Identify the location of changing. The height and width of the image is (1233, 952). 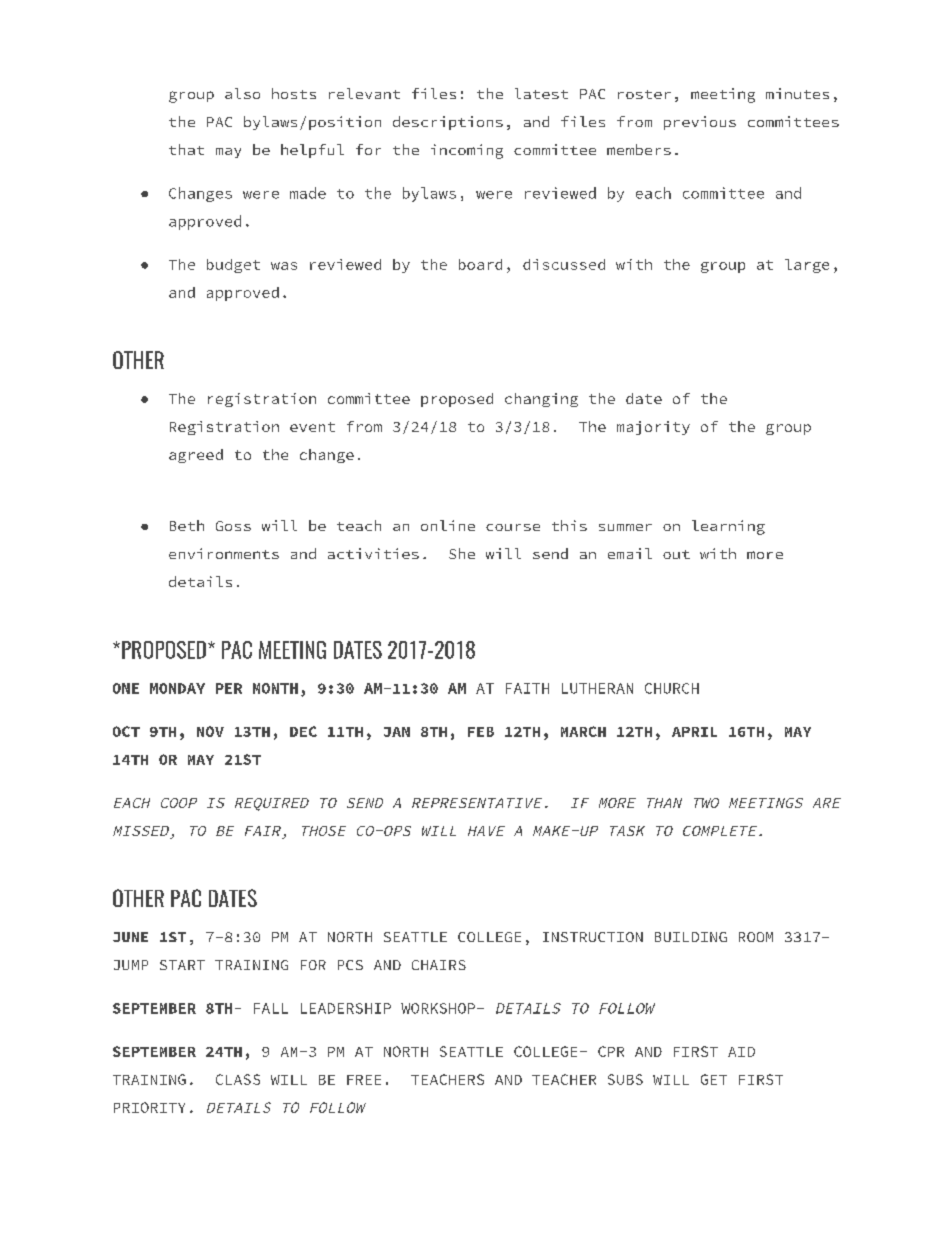
(541, 400).
